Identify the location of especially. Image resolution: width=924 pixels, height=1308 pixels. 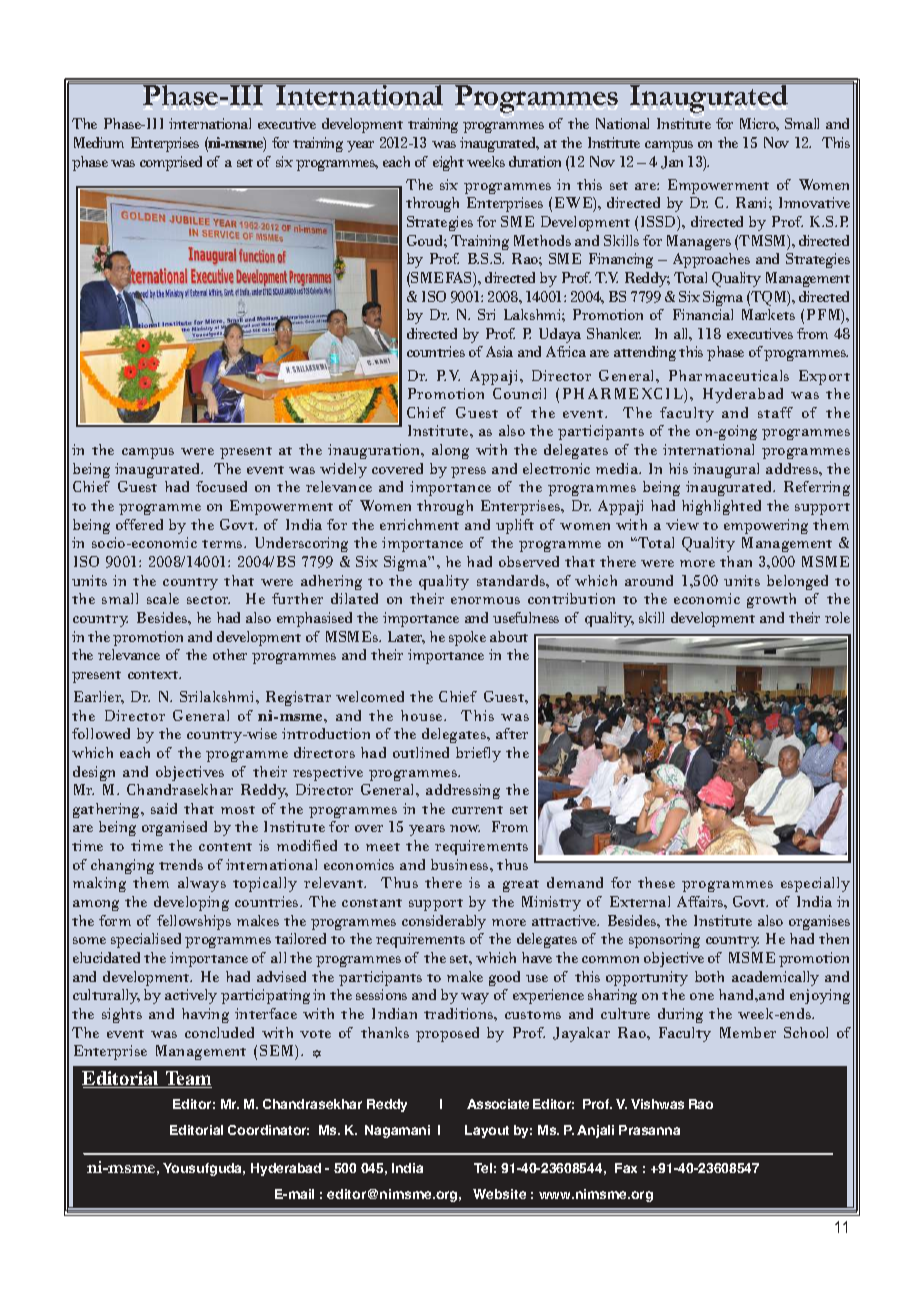
(815, 884).
